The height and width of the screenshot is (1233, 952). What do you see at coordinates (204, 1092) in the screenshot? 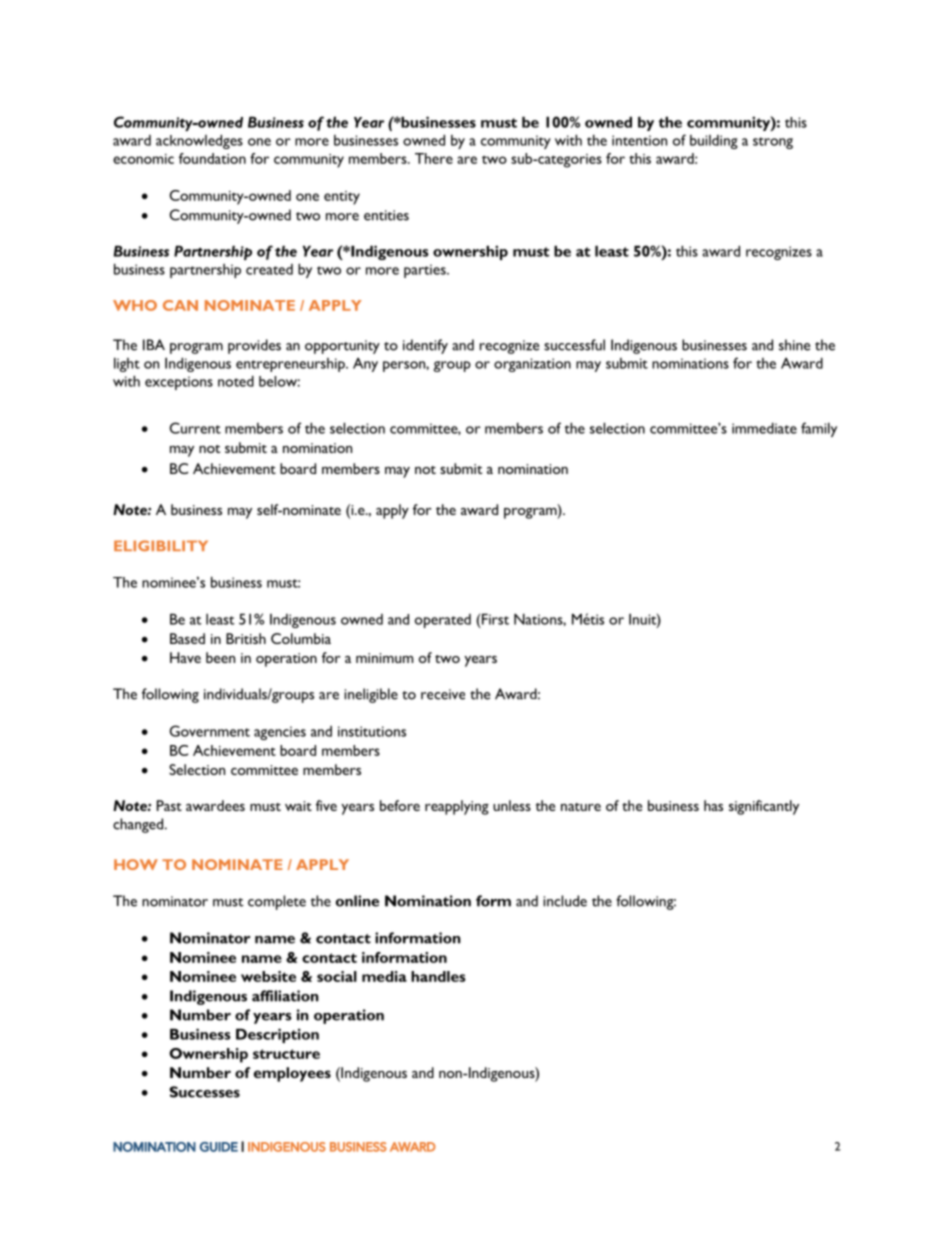
I see `Successes` at bounding box center [204, 1092].
